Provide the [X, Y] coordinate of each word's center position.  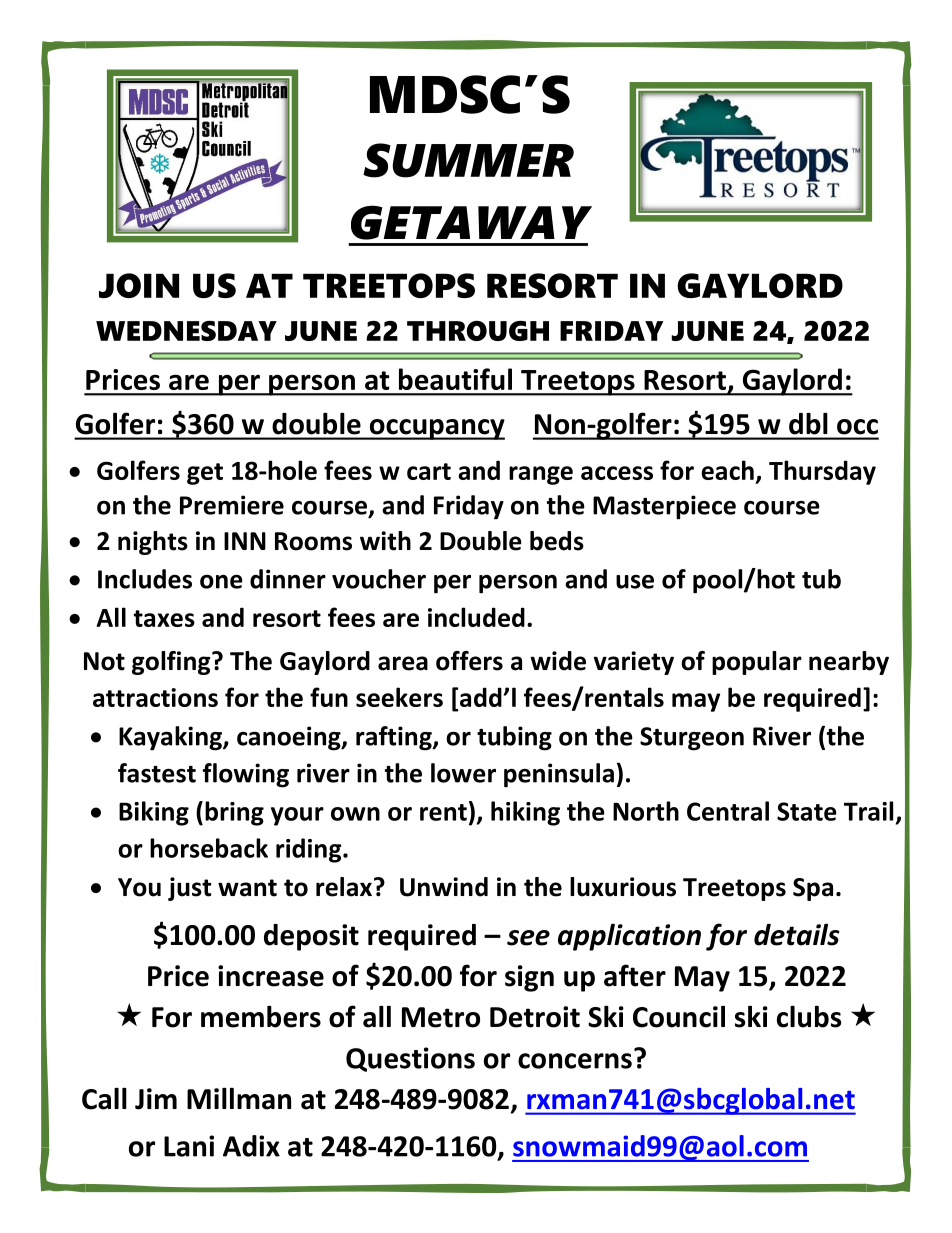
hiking [525, 813]
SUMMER [468, 160]
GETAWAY [471, 222]
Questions [410, 1059]
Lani [189, 1146]
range [541, 475]
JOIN [139, 285]
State [807, 811]
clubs [809, 1017]
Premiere [232, 505]
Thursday [822, 472]
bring [234, 813]
